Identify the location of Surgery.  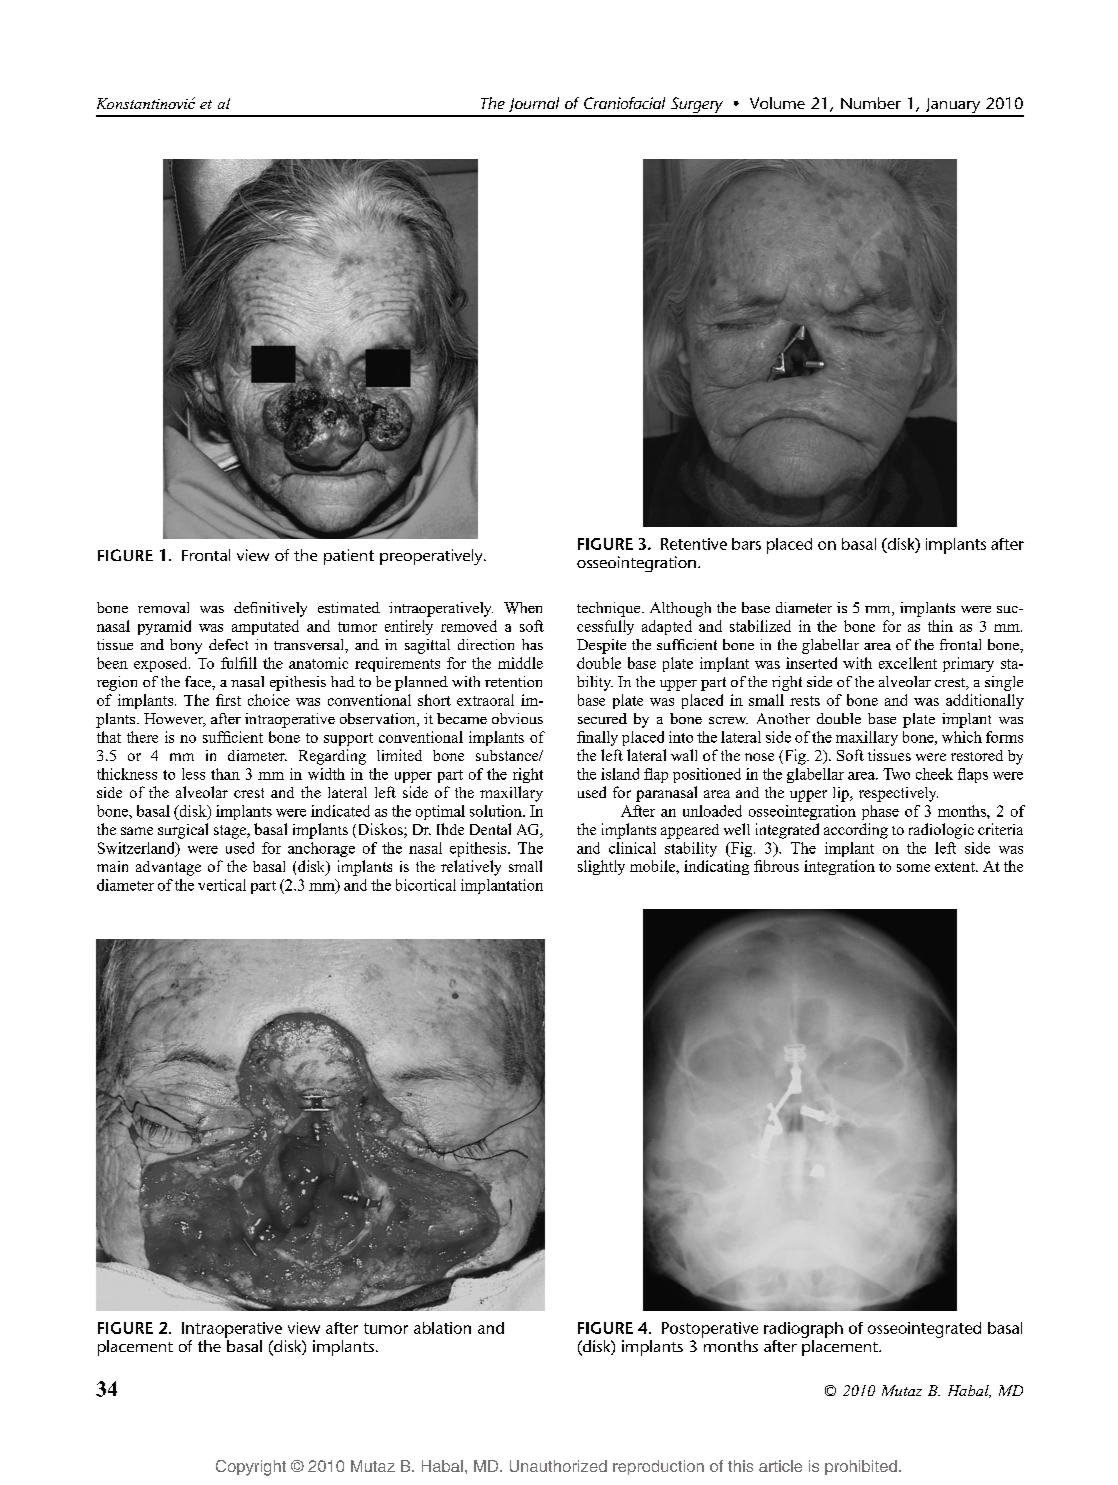
(697, 106).
